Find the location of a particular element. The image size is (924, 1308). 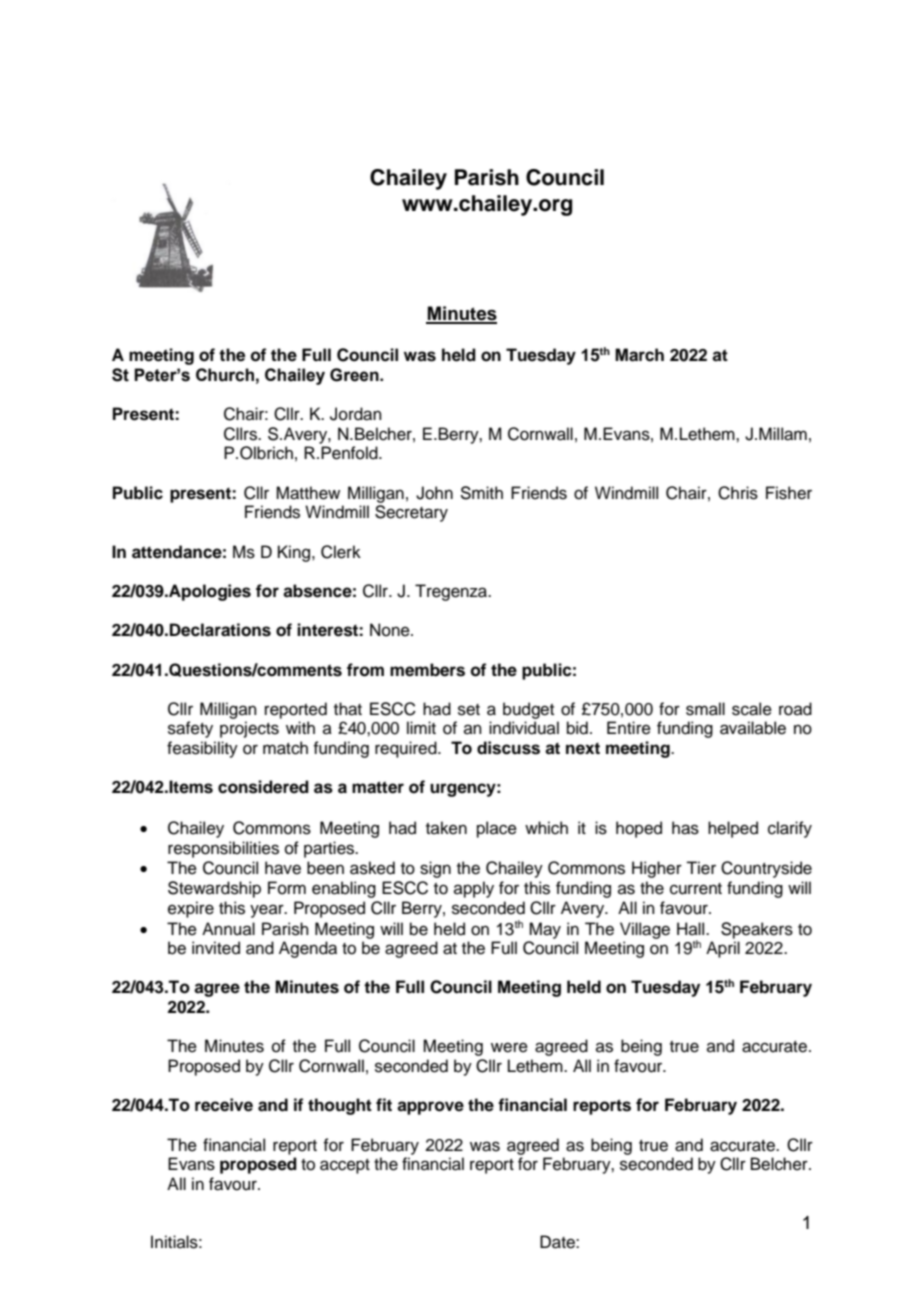

Church is located at coordinates (225, 375).
